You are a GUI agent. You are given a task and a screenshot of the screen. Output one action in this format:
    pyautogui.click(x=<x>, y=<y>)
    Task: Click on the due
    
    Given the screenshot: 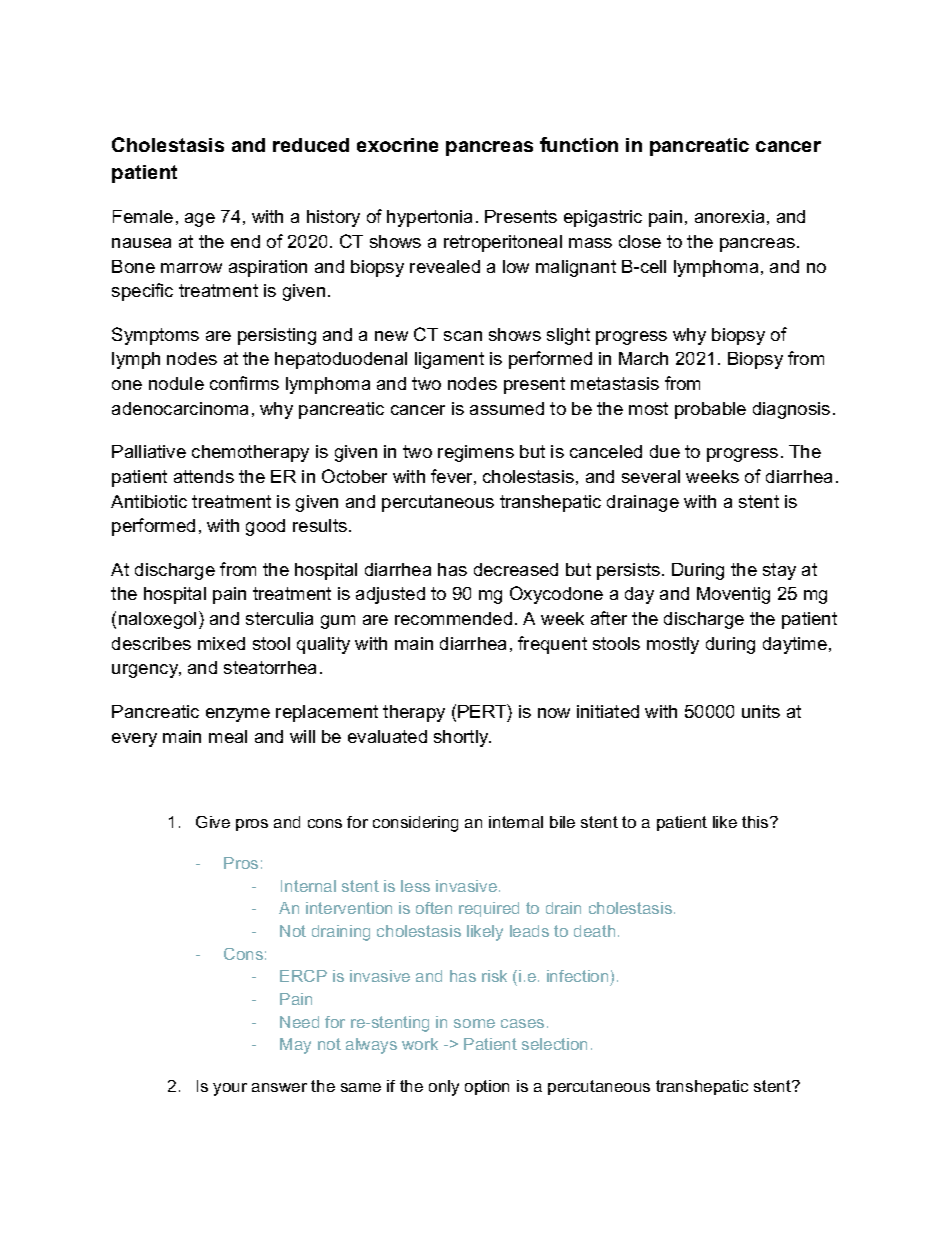 What is the action you would take?
    pyautogui.click(x=665, y=451)
